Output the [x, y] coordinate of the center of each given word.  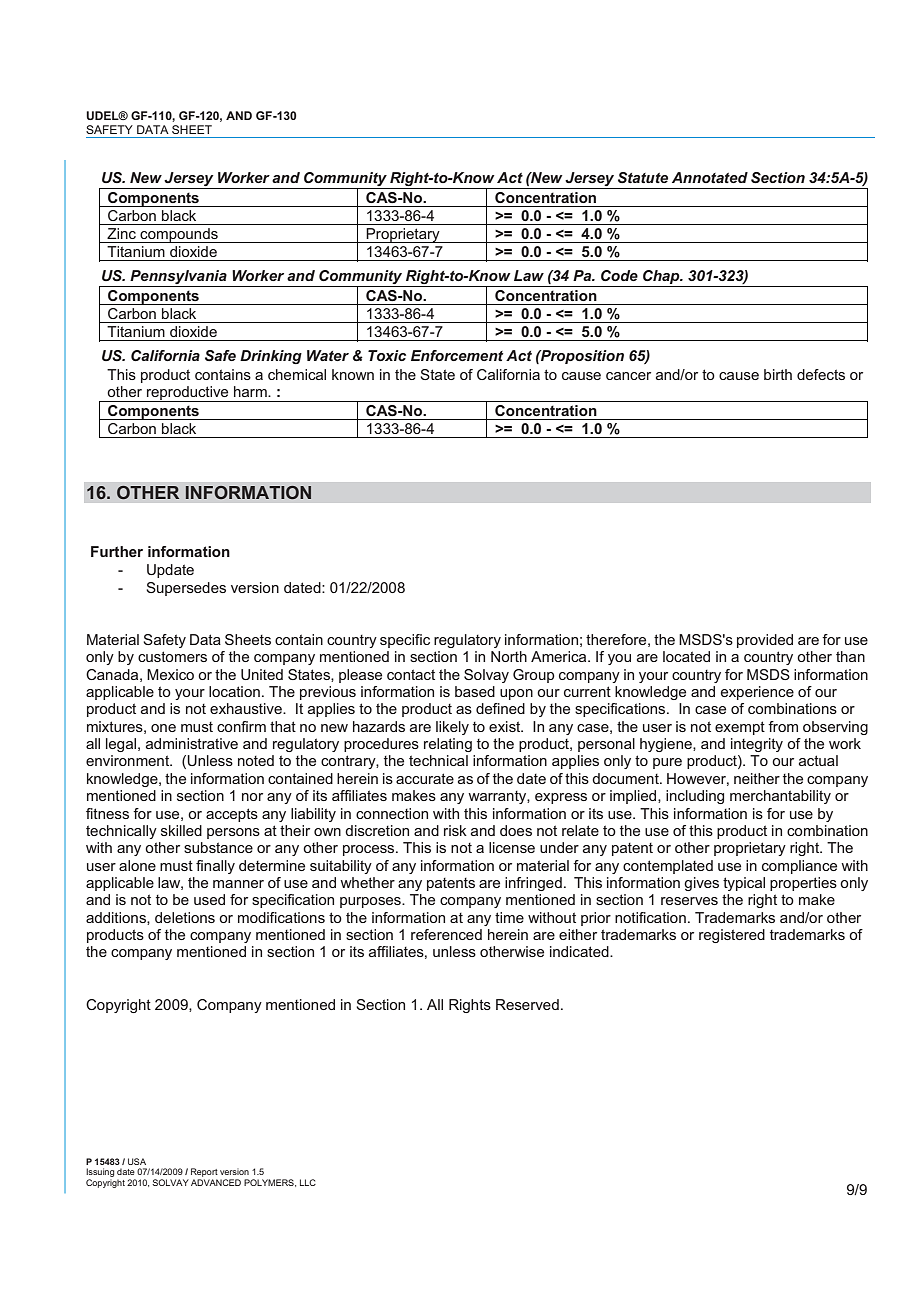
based [475, 691]
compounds [179, 235]
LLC [308, 1182]
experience [757, 693]
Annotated [710, 177]
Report [204, 1172]
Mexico [170, 674]
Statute [643, 177]
